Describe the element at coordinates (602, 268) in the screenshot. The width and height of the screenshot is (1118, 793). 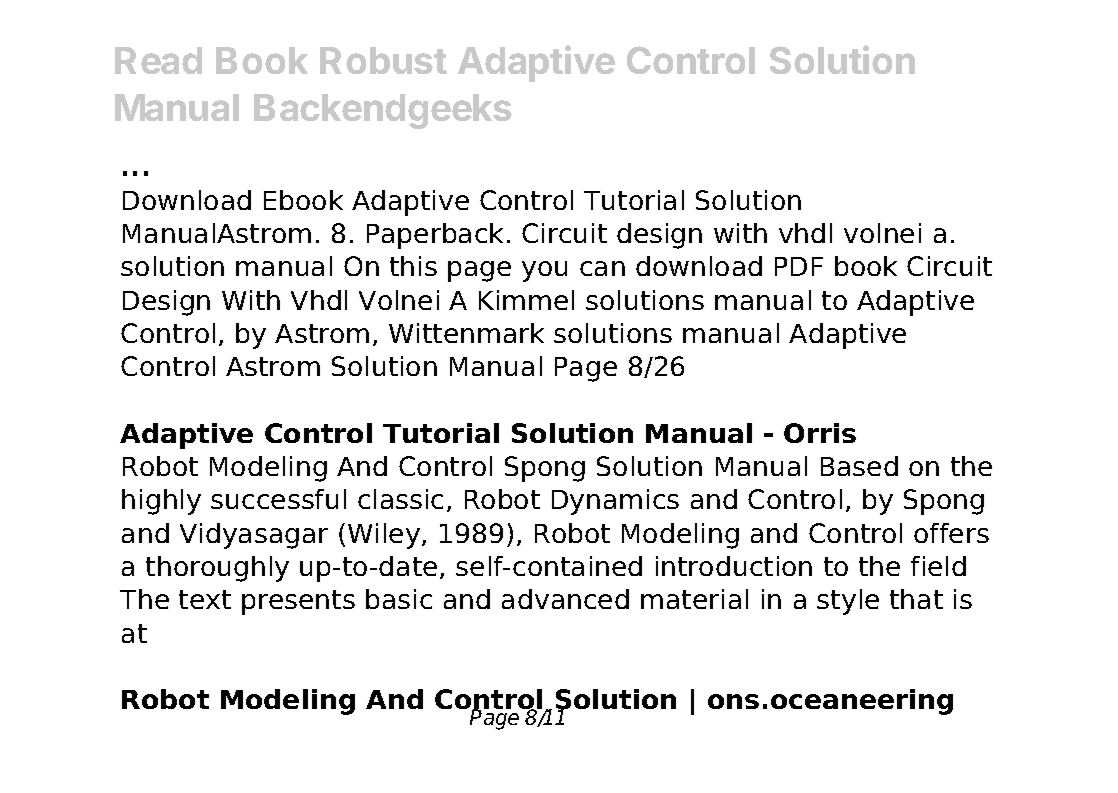
I see `can` at that location.
